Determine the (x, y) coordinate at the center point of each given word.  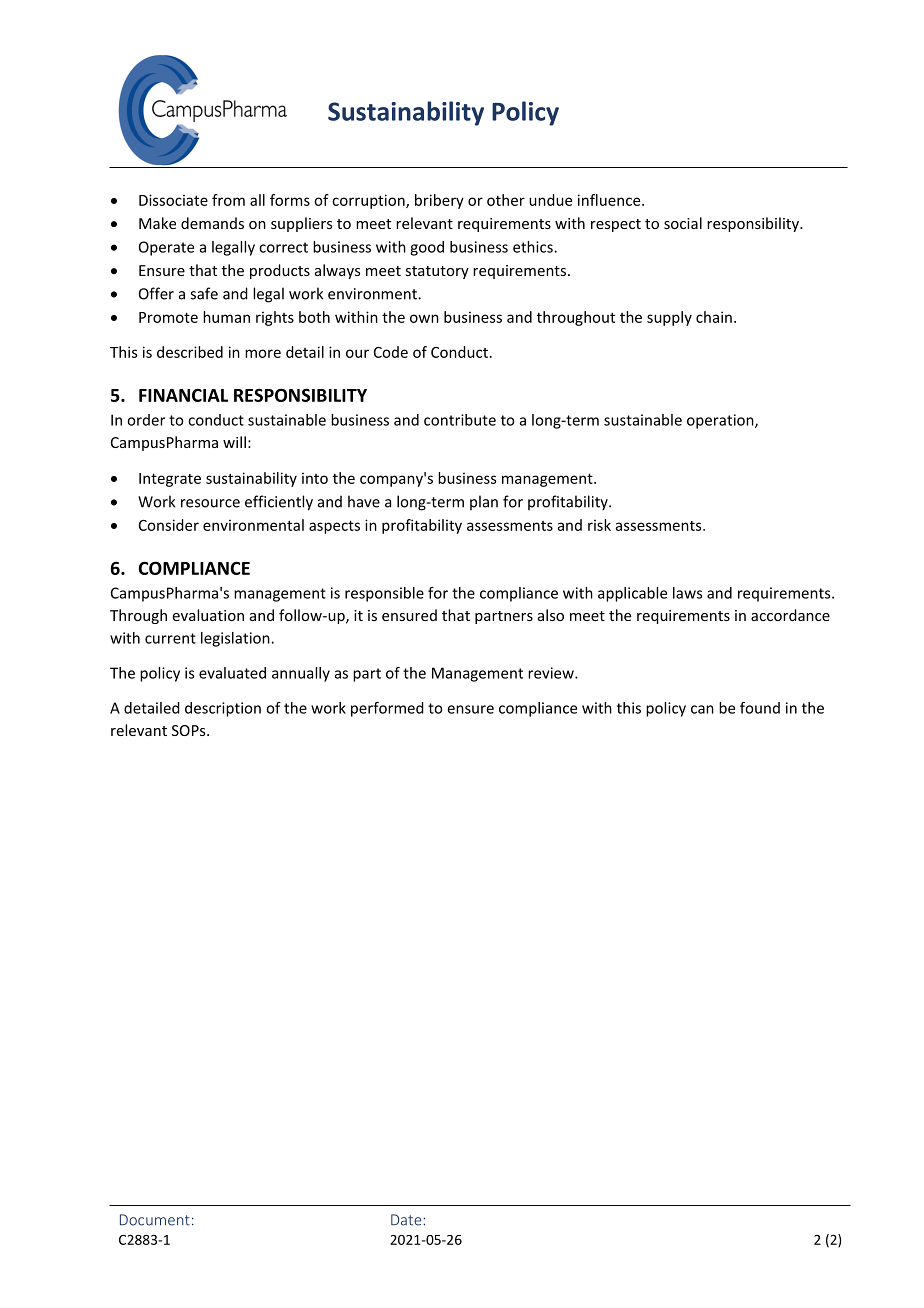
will (234, 442)
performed (387, 709)
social (683, 223)
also (551, 615)
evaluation (208, 615)
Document (155, 1220)
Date (407, 1220)
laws (687, 593)
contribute (460, 420)
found (760, 708)
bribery (439, 201)
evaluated (232, 673)
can (702, 709)
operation (721, 421)
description (223, 709)
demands (212, 223)
